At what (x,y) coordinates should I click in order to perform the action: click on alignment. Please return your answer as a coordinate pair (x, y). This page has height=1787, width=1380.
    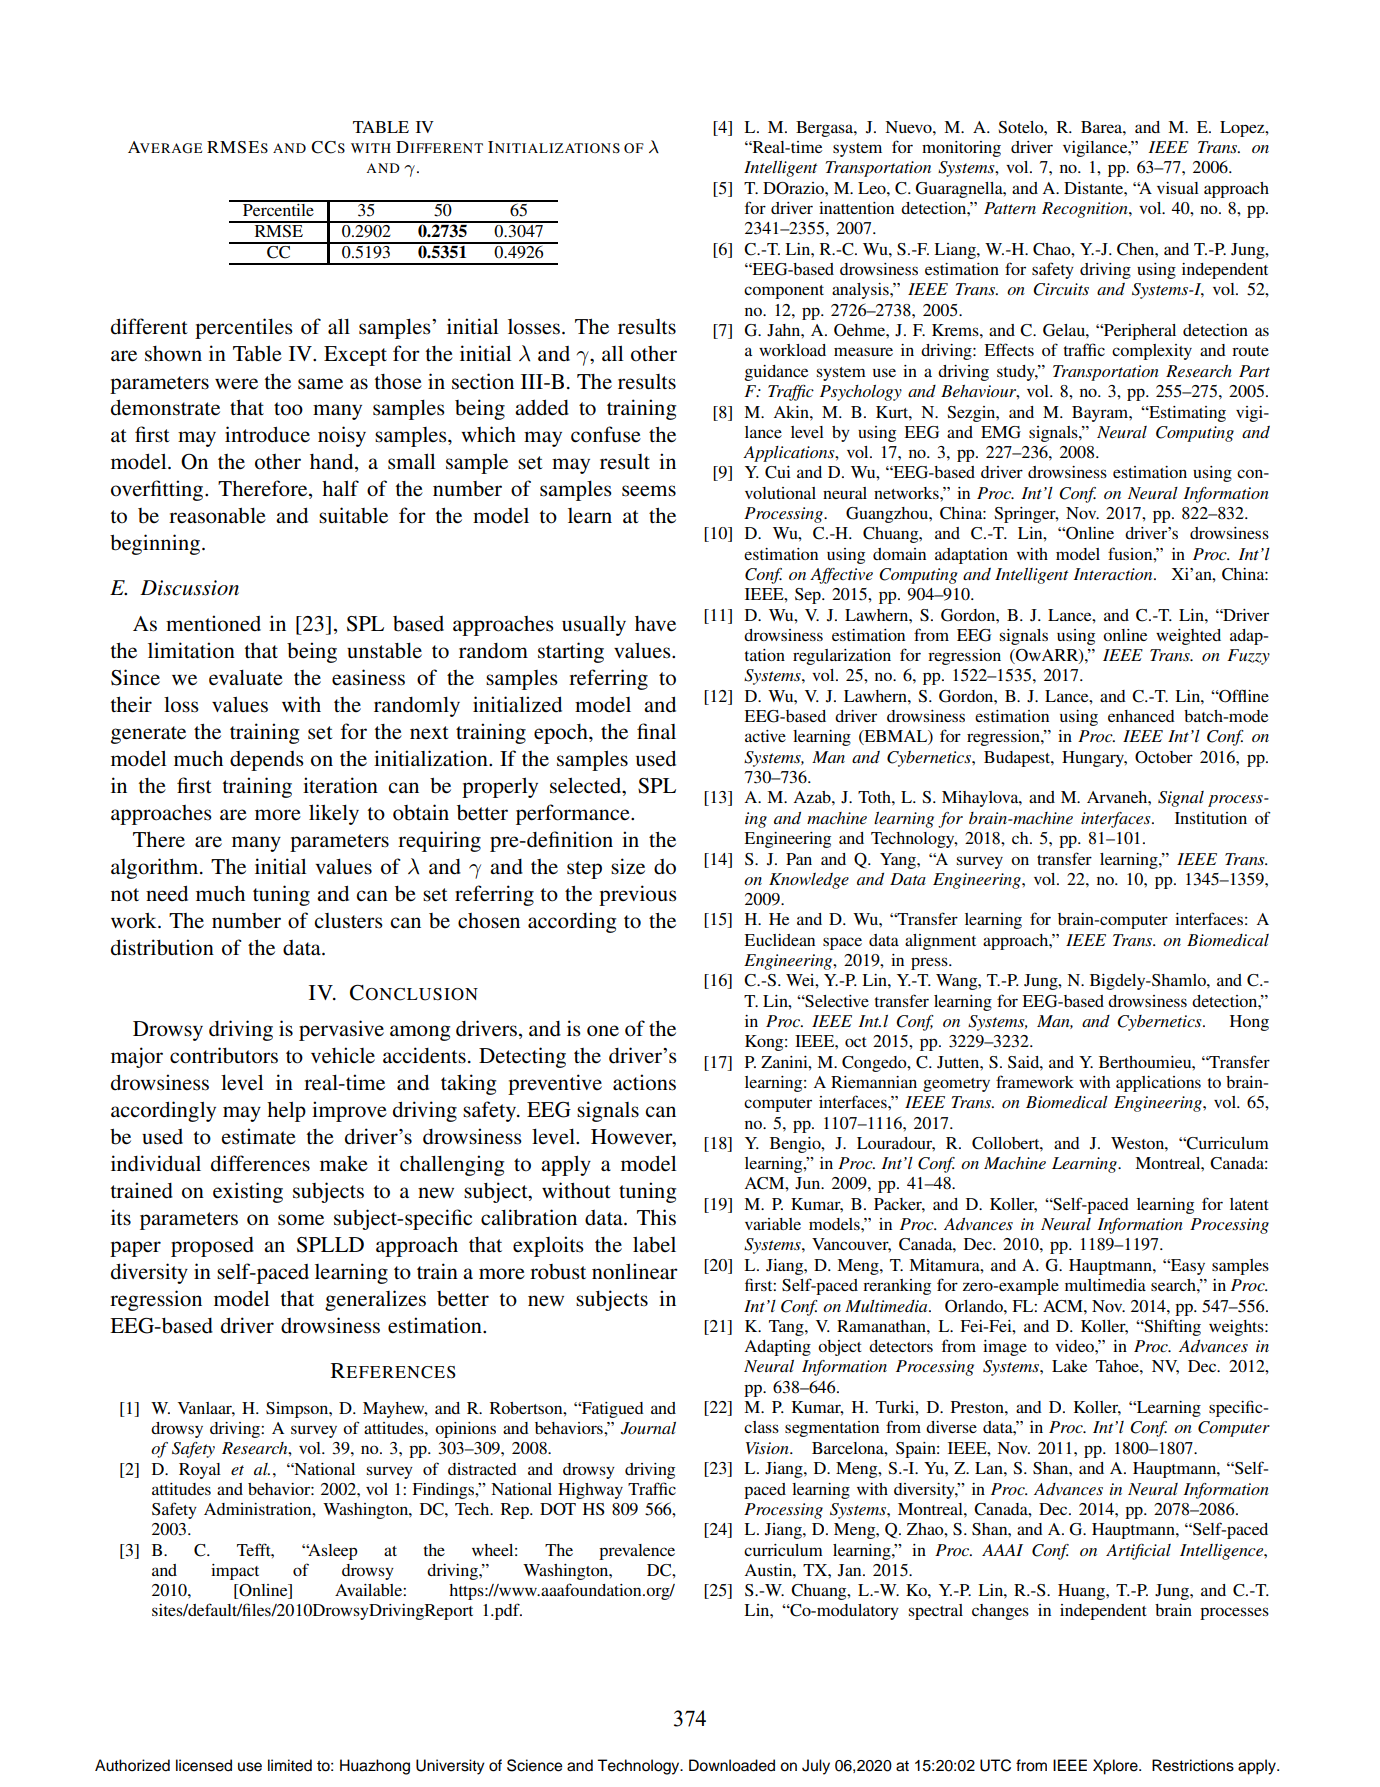
    Looking at the image, I should click on (940, 942).
